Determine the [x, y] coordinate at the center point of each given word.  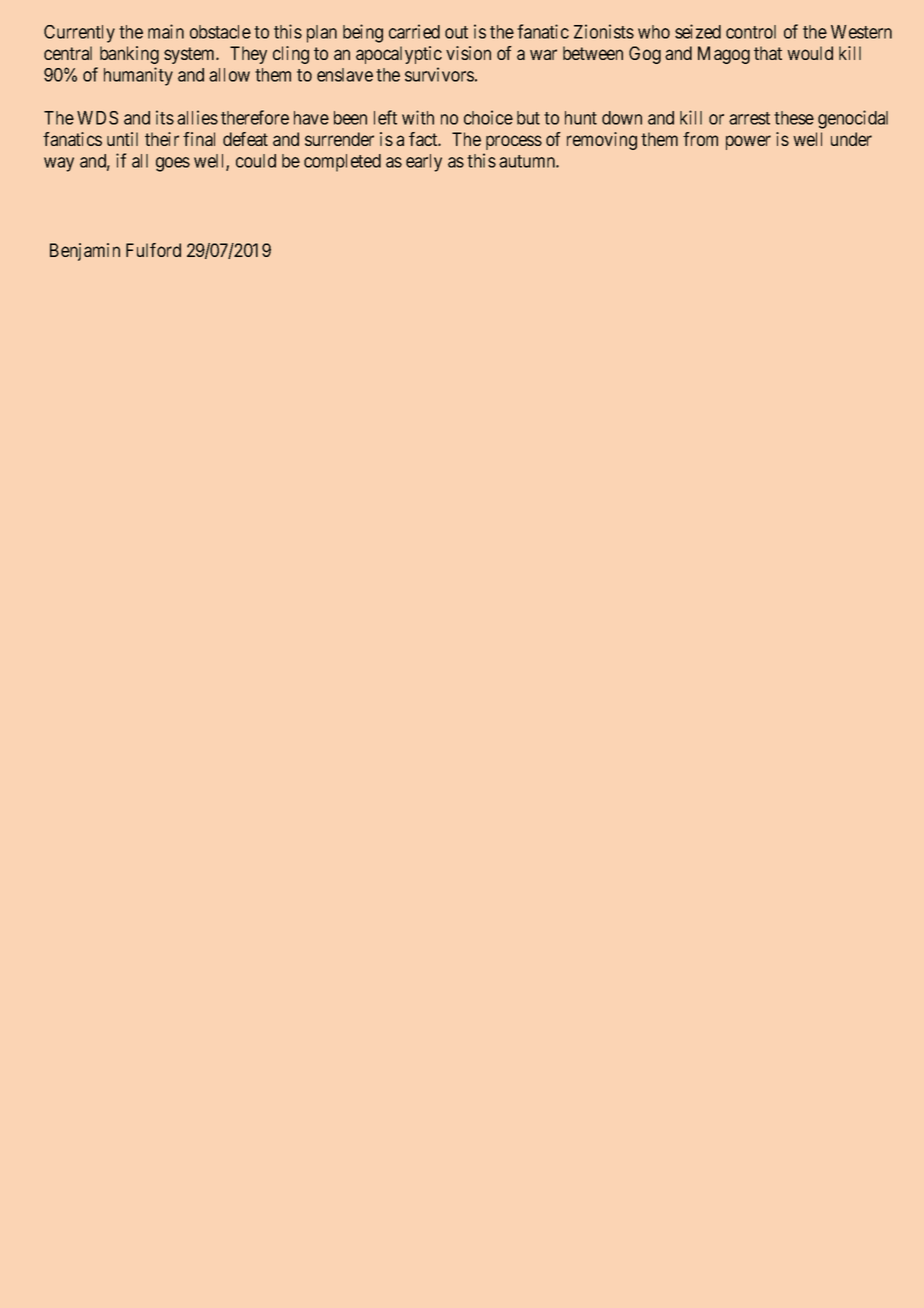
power [748, 142]
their [162, 139]
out [456, 32]
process [514, 142]
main [166, 31]
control [751, 32]
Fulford [153, 250]
